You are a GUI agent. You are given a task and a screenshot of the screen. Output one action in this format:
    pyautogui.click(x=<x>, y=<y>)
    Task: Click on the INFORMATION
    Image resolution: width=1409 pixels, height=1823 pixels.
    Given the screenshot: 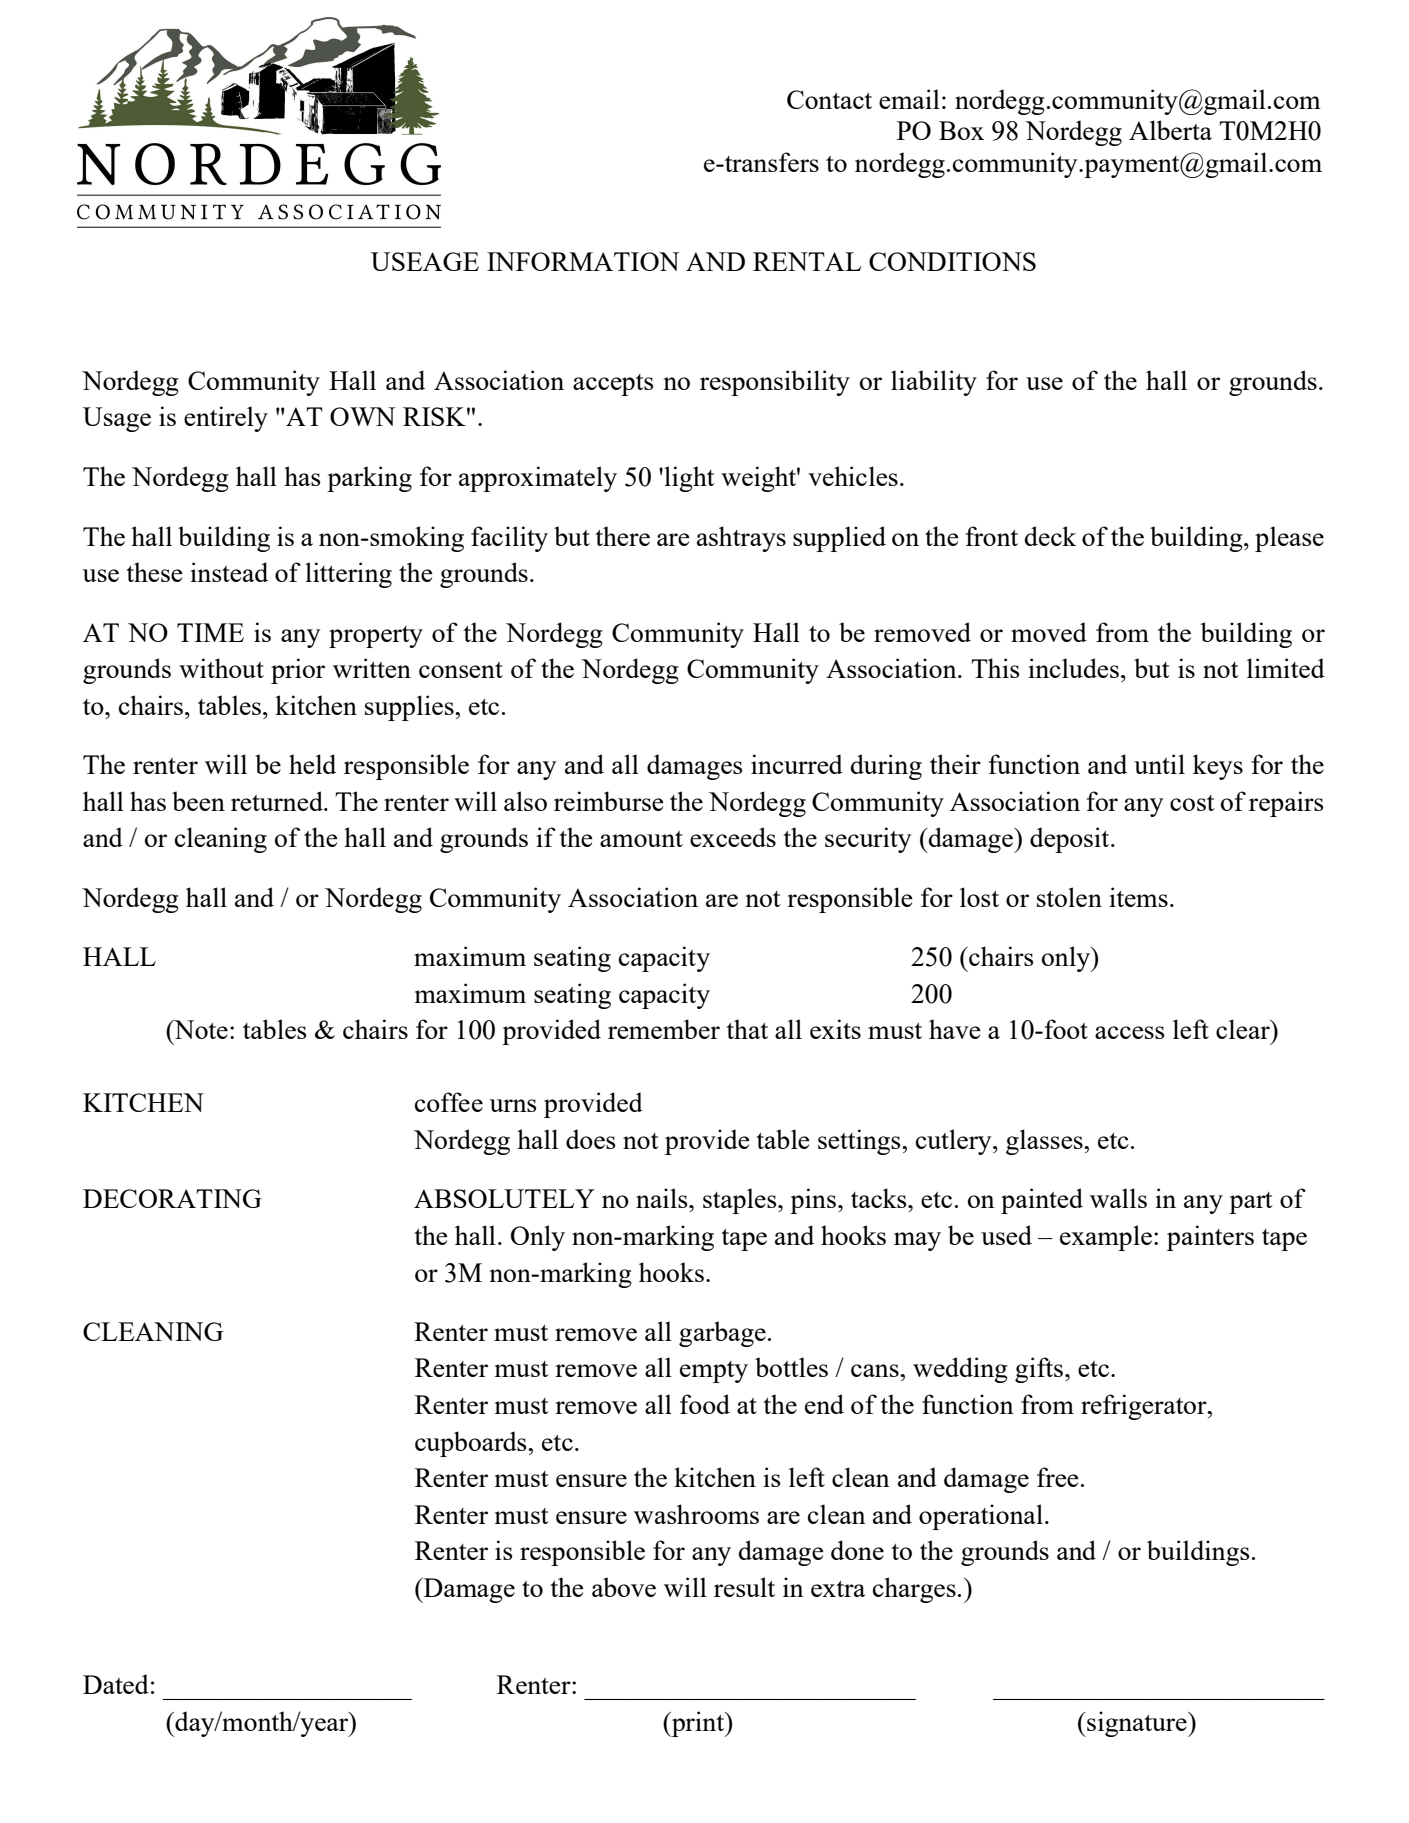 What is the action you would take?
    pyautogui.click(x=583, y=261)
